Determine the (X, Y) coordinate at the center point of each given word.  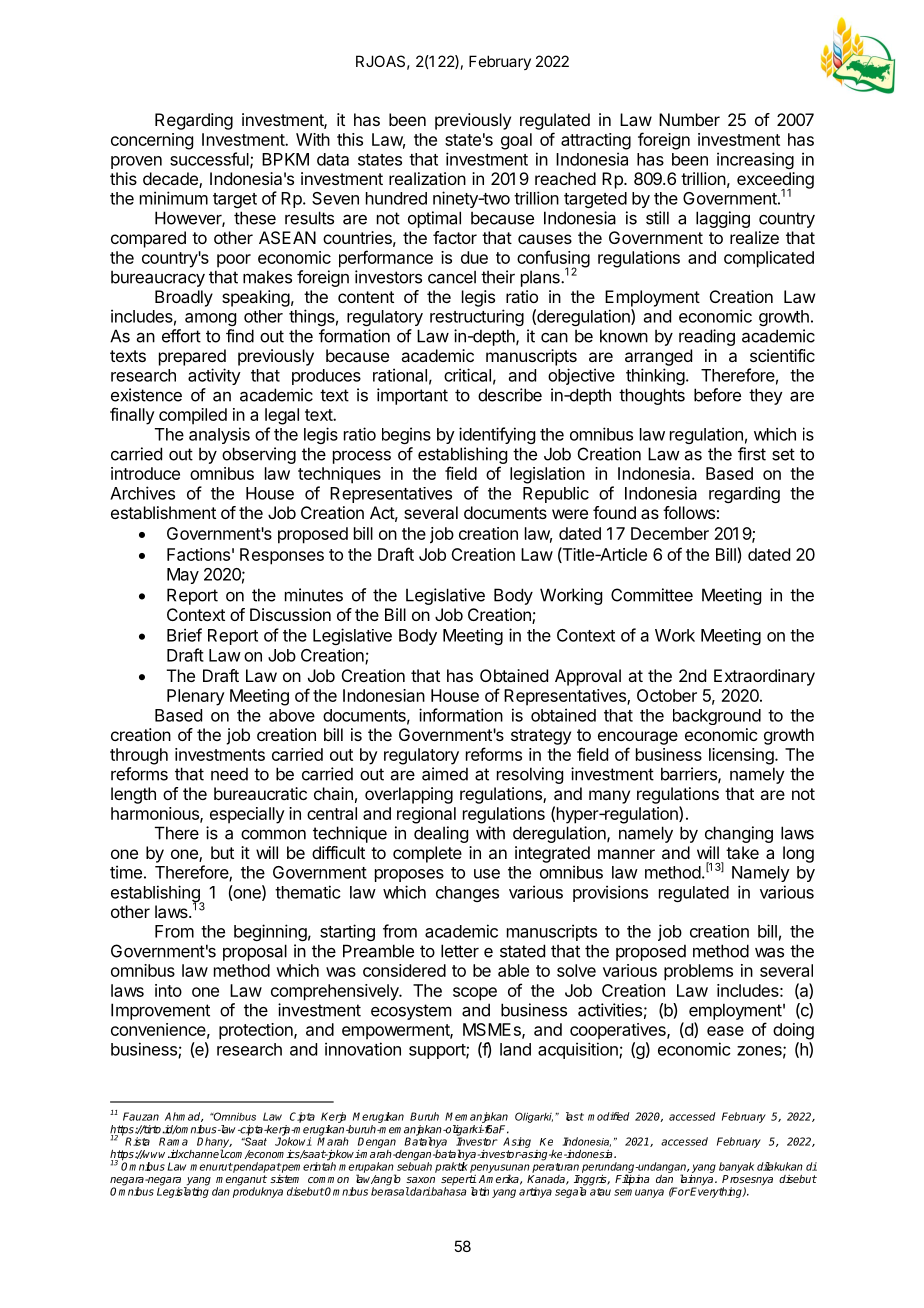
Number (689, 119)
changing (739, 834)
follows (689, 512)
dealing (441, 834)
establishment (163, 512)
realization (427, 178)
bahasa (448, 1191)
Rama (173, 1141)
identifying (497, 435)
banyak (736, 1167)
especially (247, 815)
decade (171, 180)
